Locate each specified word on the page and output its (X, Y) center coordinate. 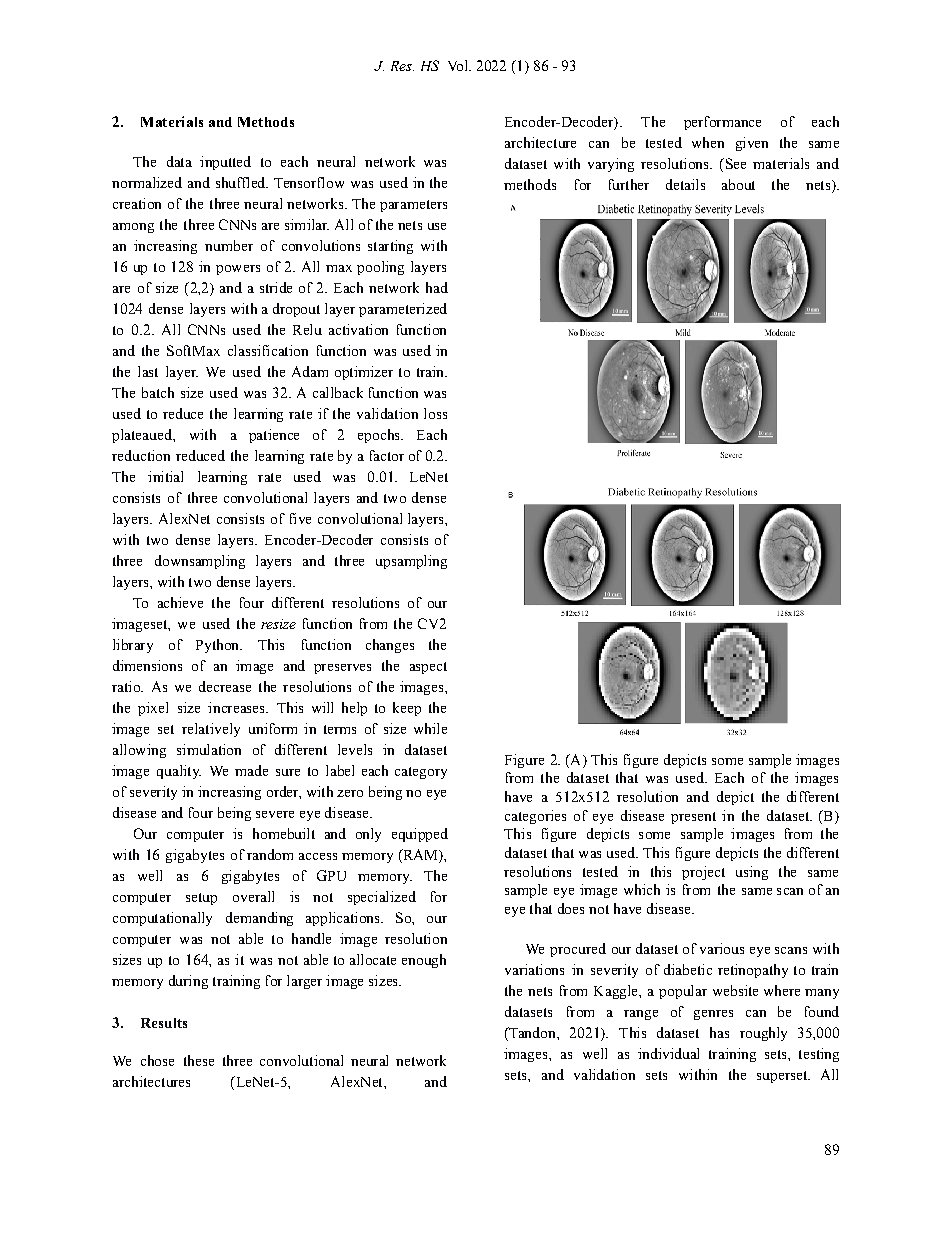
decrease (225, 686)
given (752, 144)
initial (165, 476)
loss (435, 413)
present (693, 818)
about (738, 184)
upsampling (411, 562)
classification (268, 350)
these (199, 1060)
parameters (413, 206)
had (437, 287)
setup (201, 899)
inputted (225, 163)
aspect (428, 668)
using (752, 873)
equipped (420, 835)
